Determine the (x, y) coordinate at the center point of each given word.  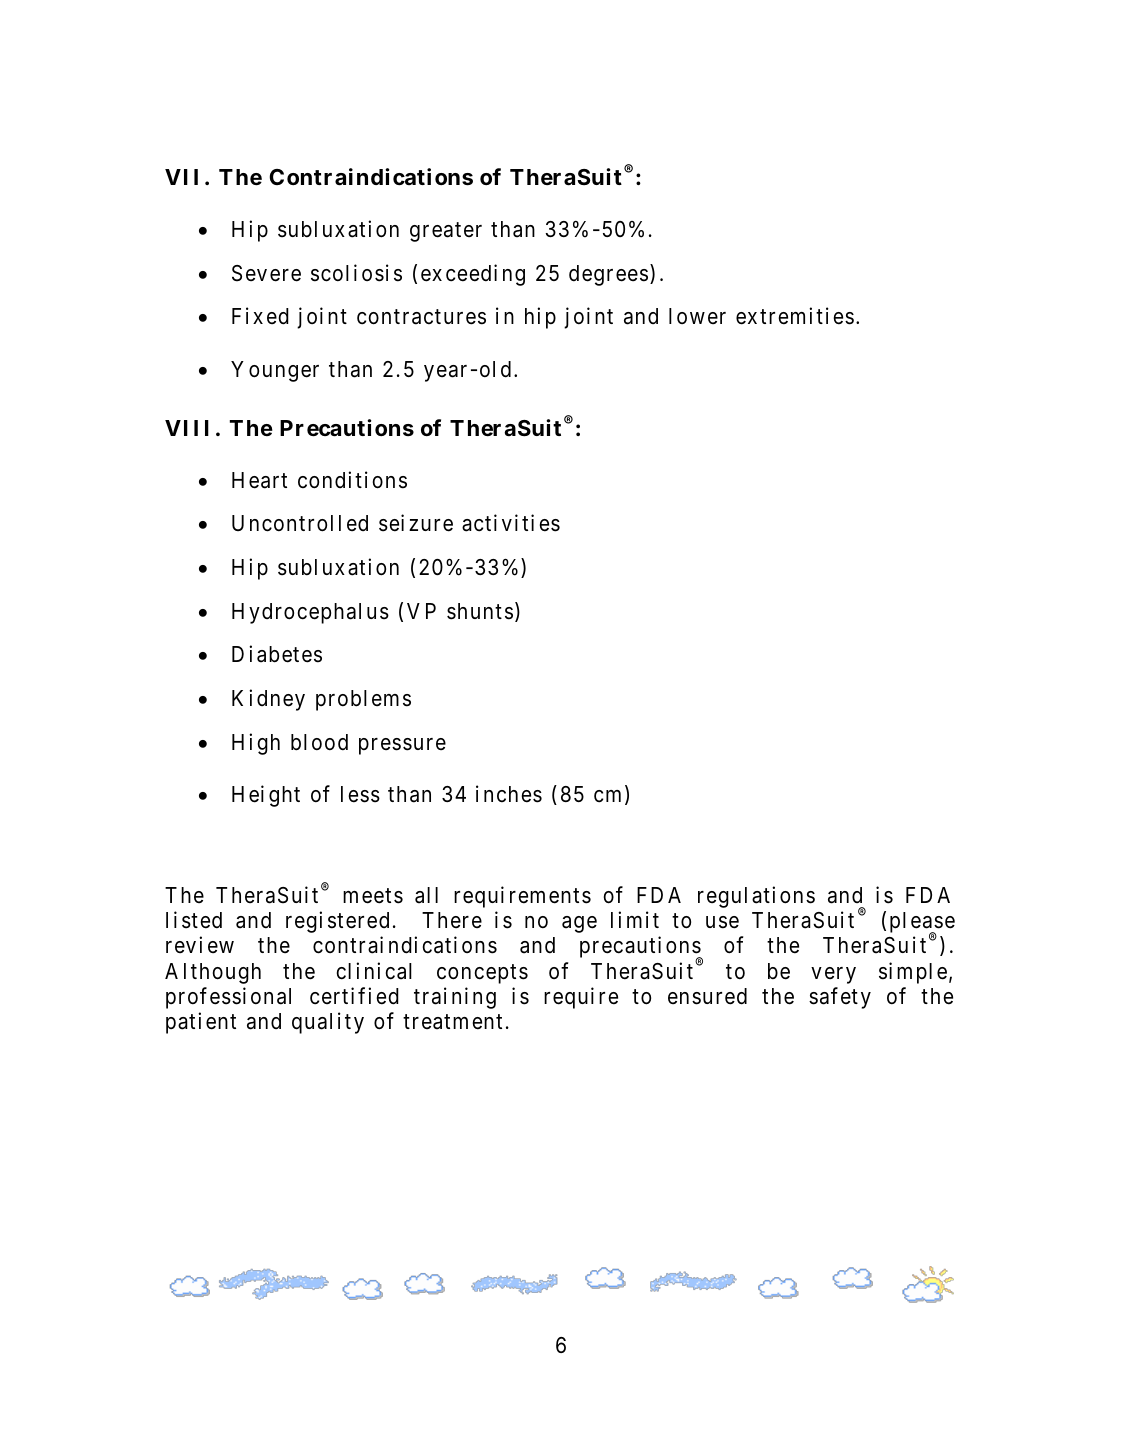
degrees (608, 275)
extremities (795, 316)
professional (228, 998)
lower (697, 316)
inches (509, 794)
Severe (266, 273)
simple (913, 973)
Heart (259, 480)
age (579, 924)
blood (319, 742)
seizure (416, 523)
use (722, 922)
